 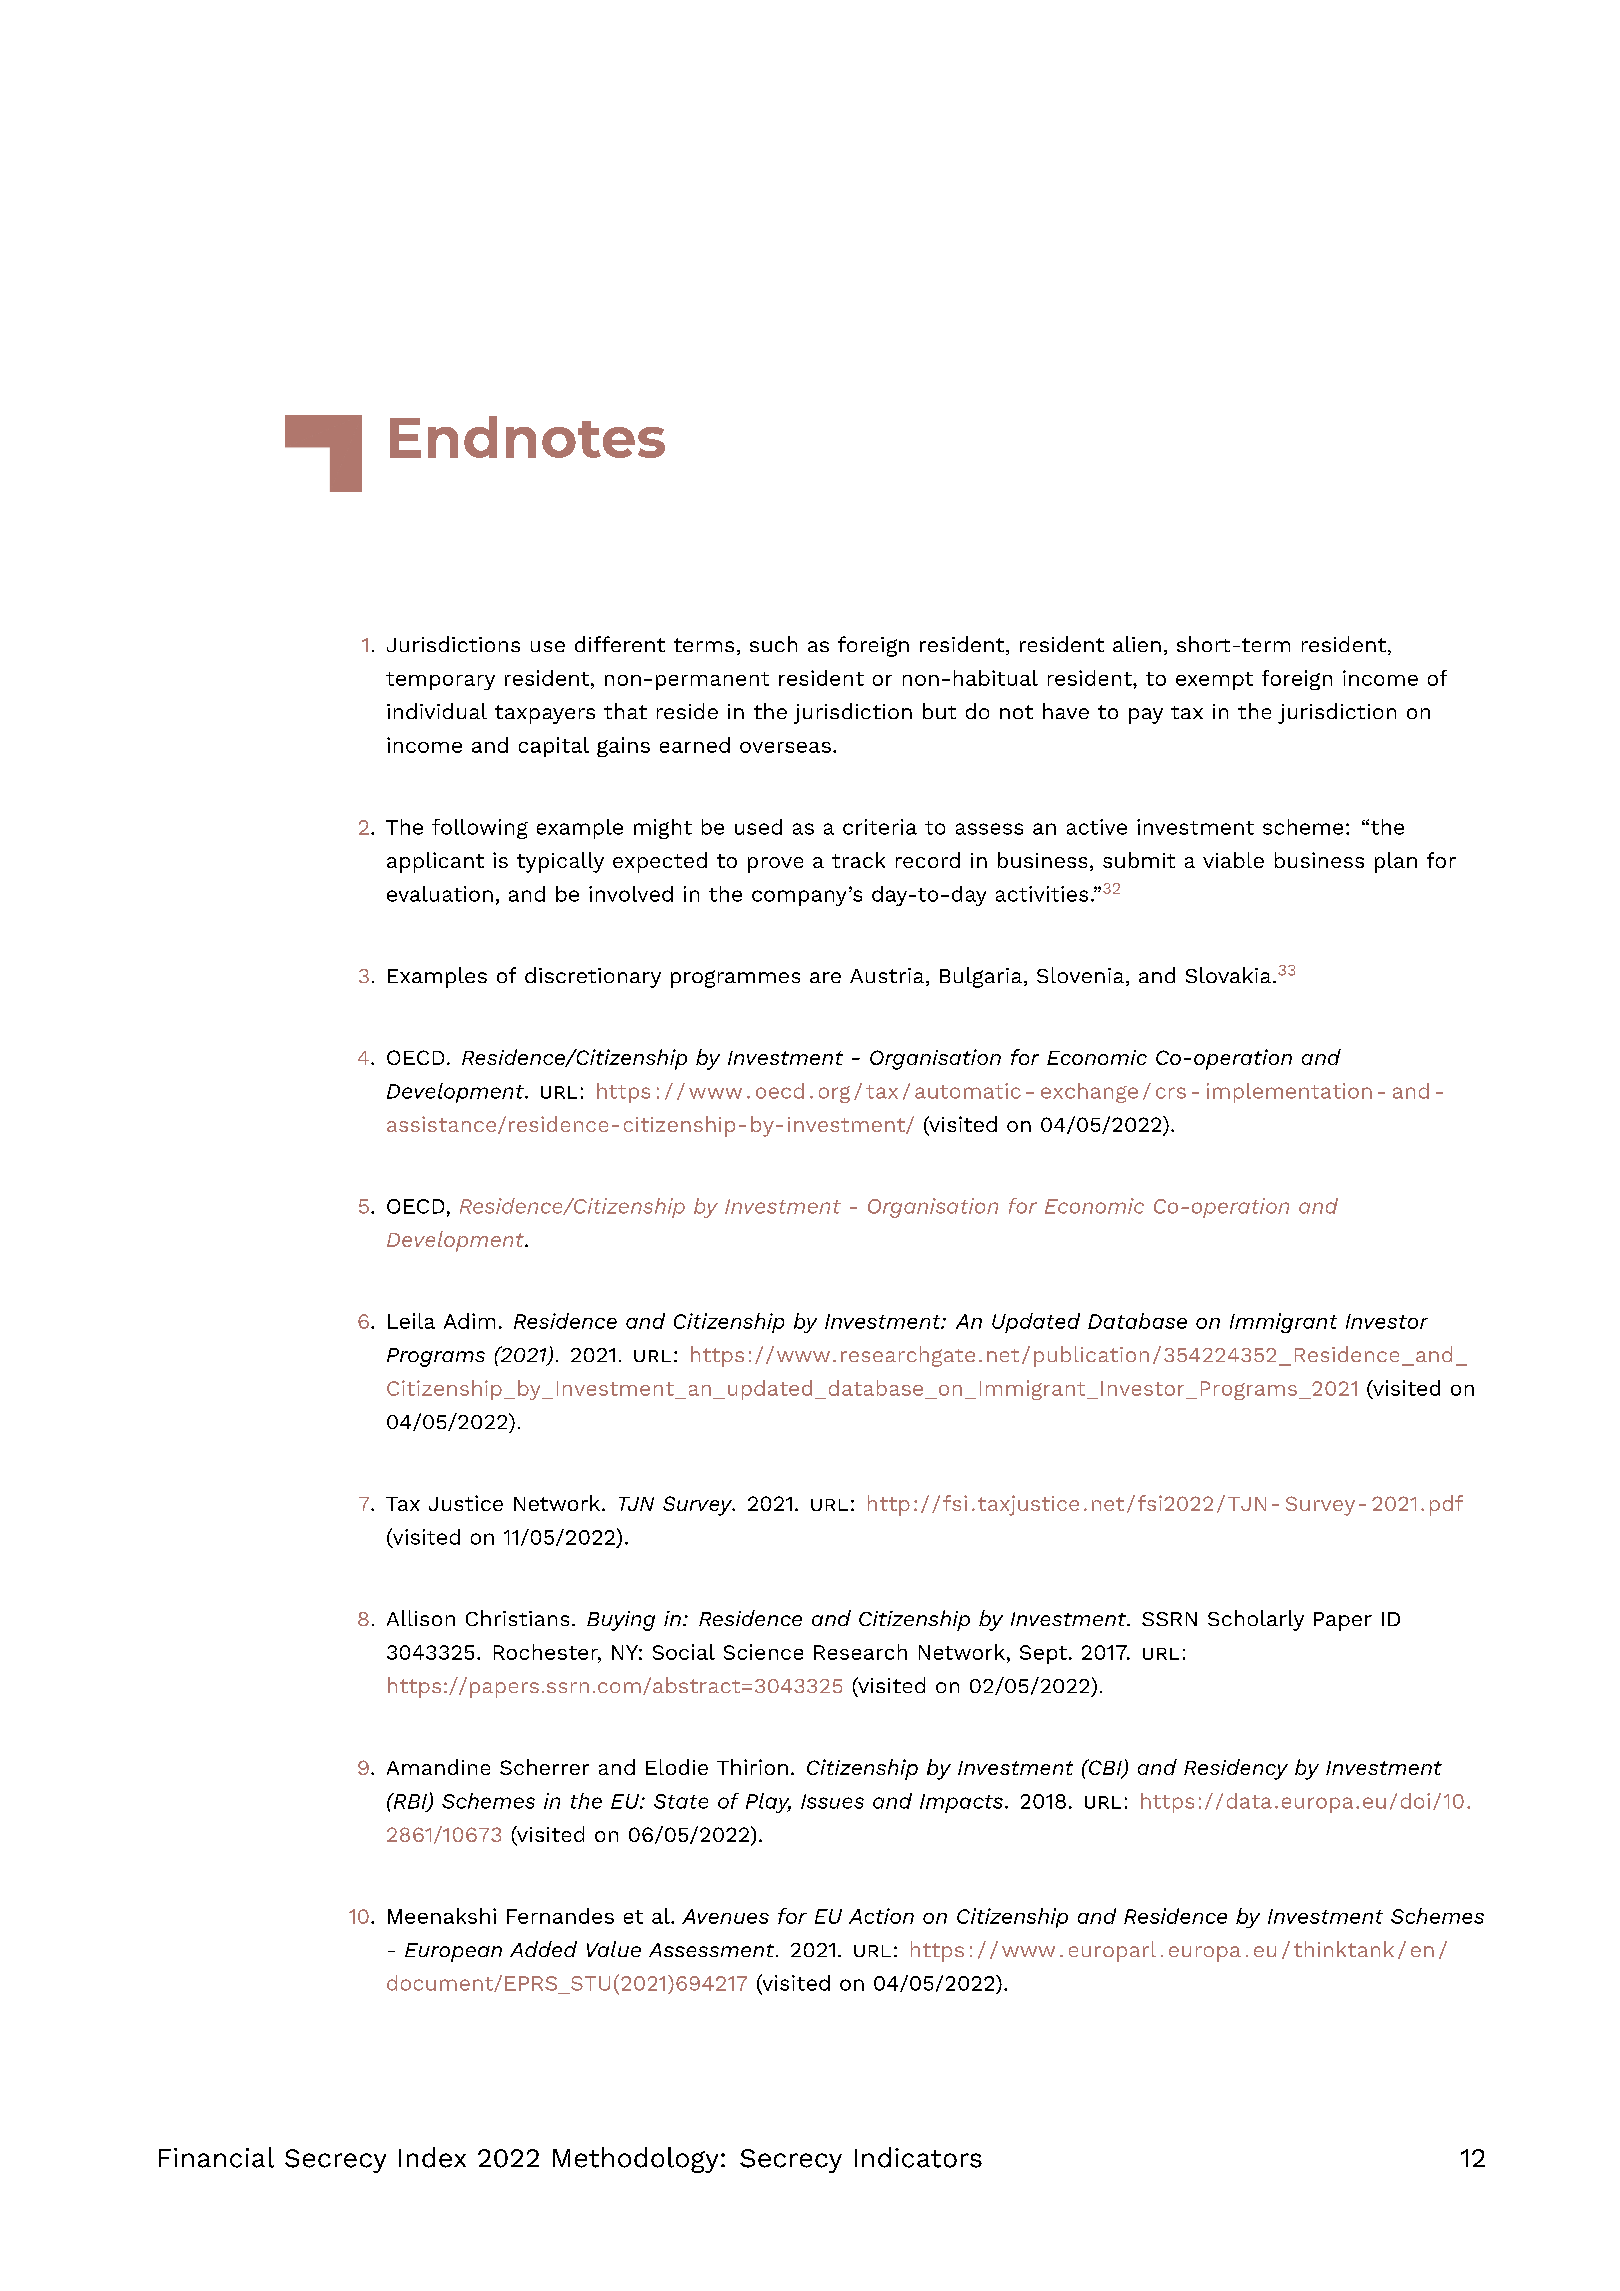 I want to click on are, so click(x=825, y=977).
